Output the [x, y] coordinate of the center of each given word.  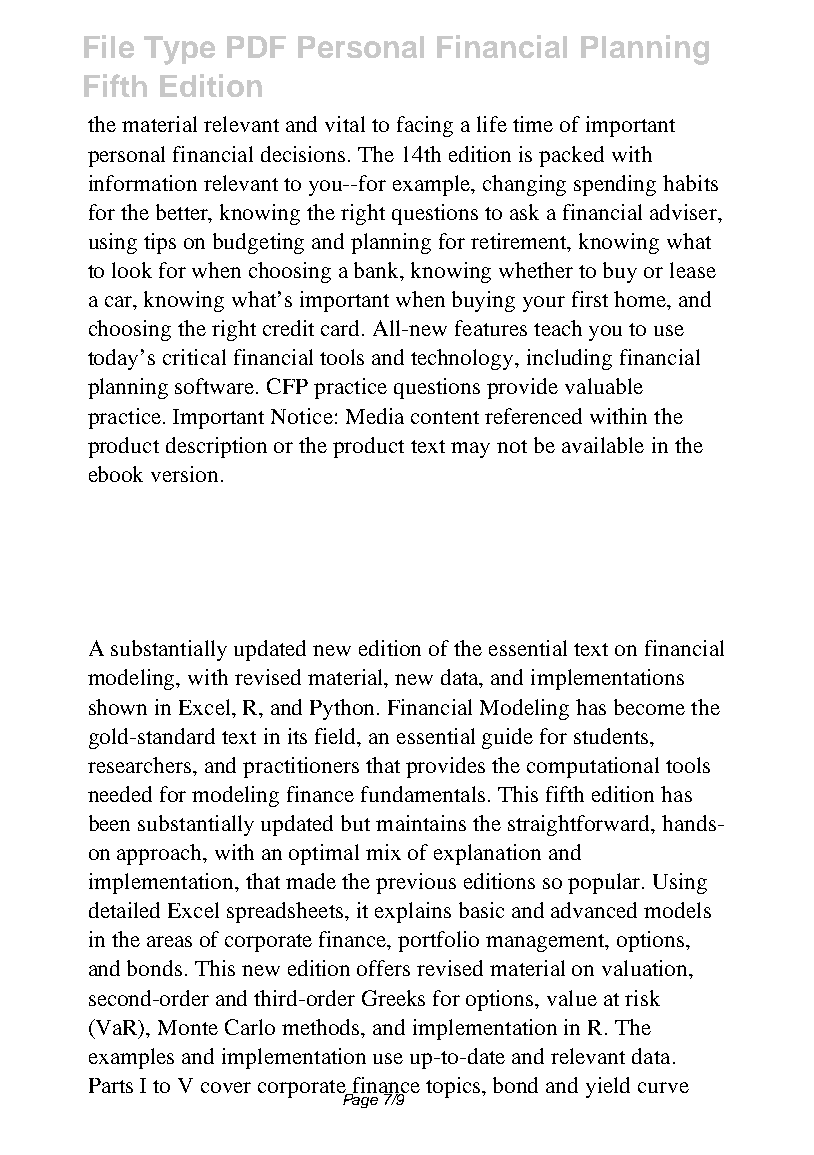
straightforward [580, 825]
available [603, 445]
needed [120, 794]
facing [425, 126]
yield [608, 1087]
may [470, 450]
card [342, 328]
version [184, 474]
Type [179, 50]
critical [194, 357]
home [641, 299]
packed [571, 156]
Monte [188, 1027]
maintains [421, 823]
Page [361, 1100]
